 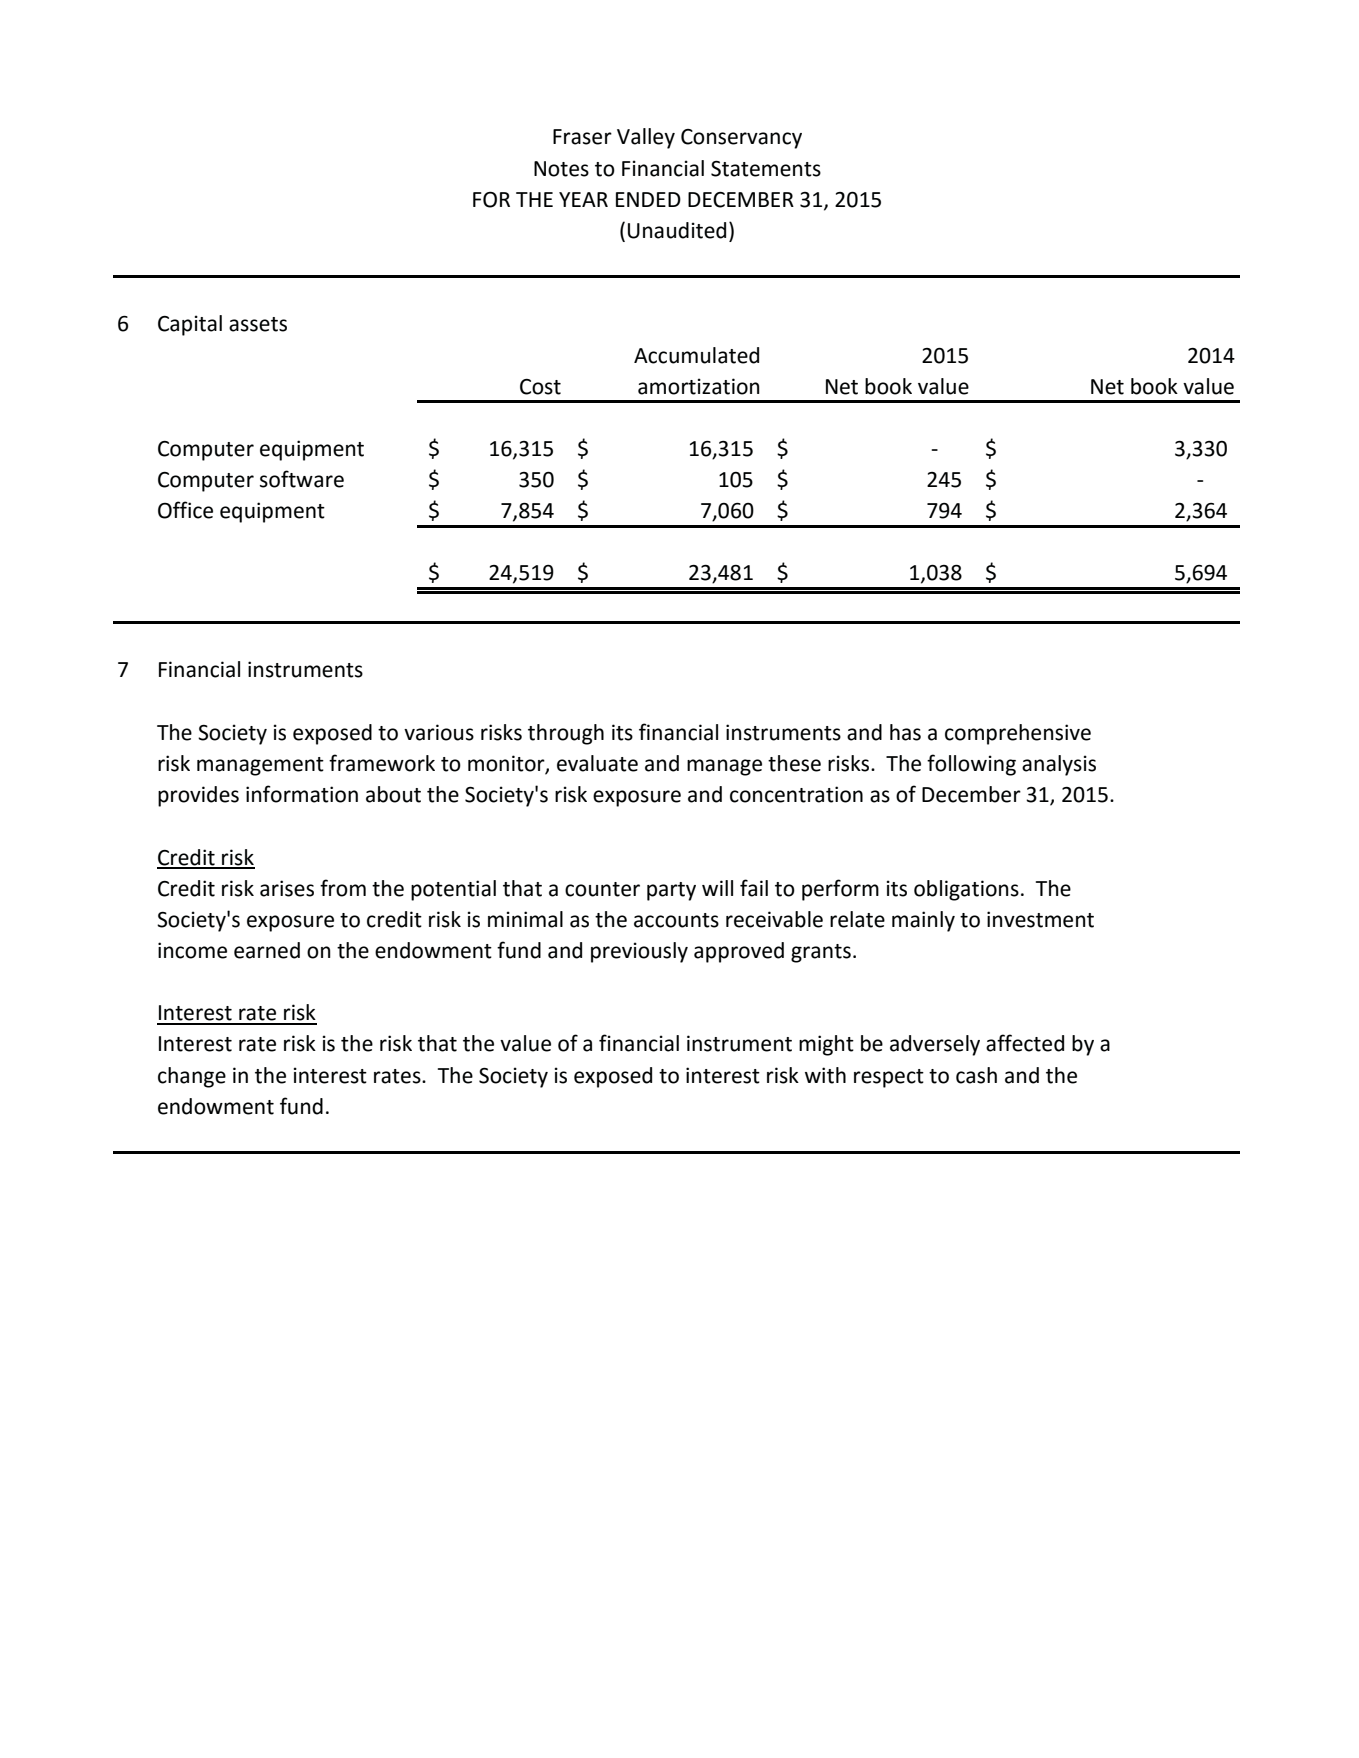 What do you see at coordinates (971, 765) in the image?
I see `following` at bounding box center [971, 765].
